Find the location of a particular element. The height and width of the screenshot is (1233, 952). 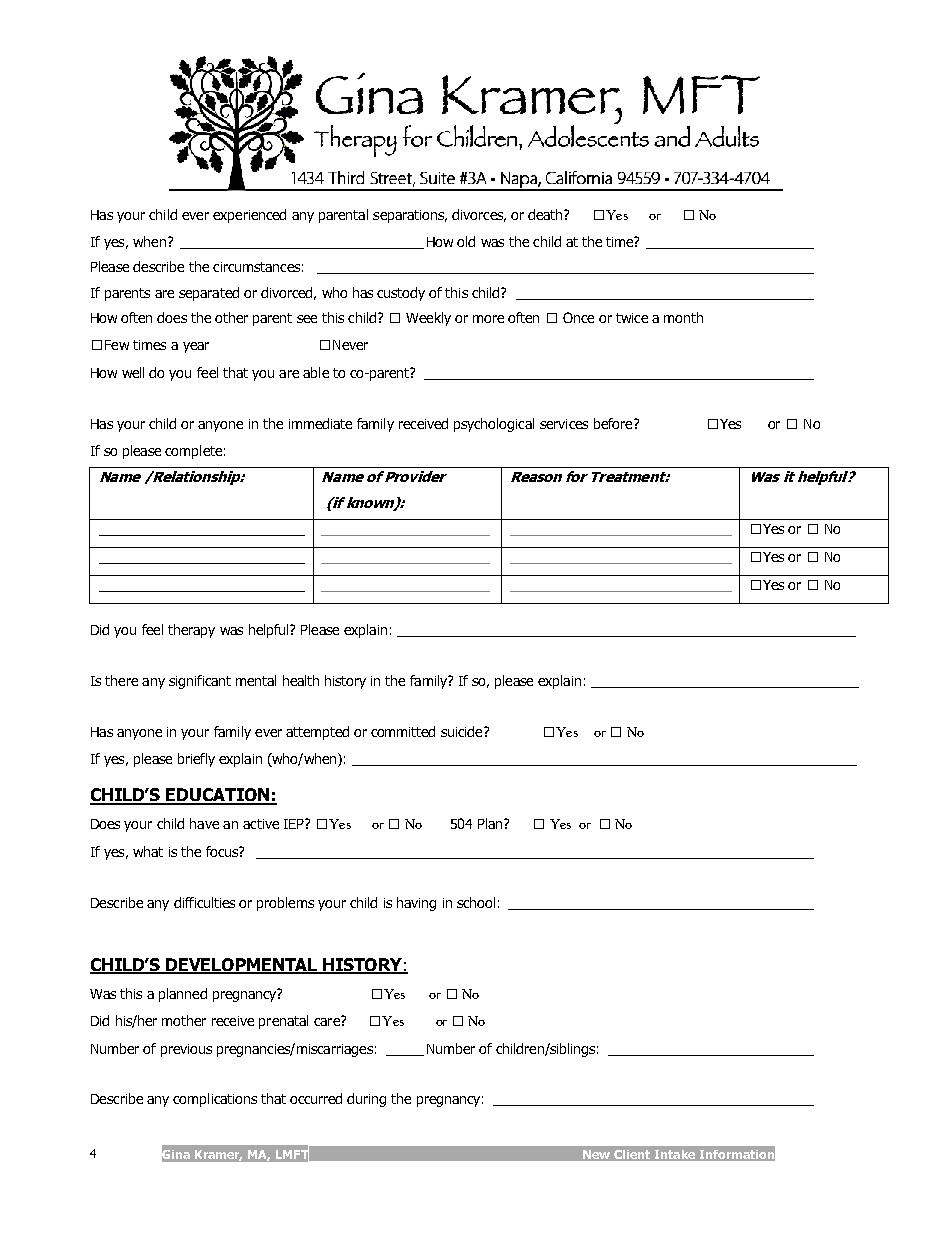

immediate is located at coordinates (320, 423).
